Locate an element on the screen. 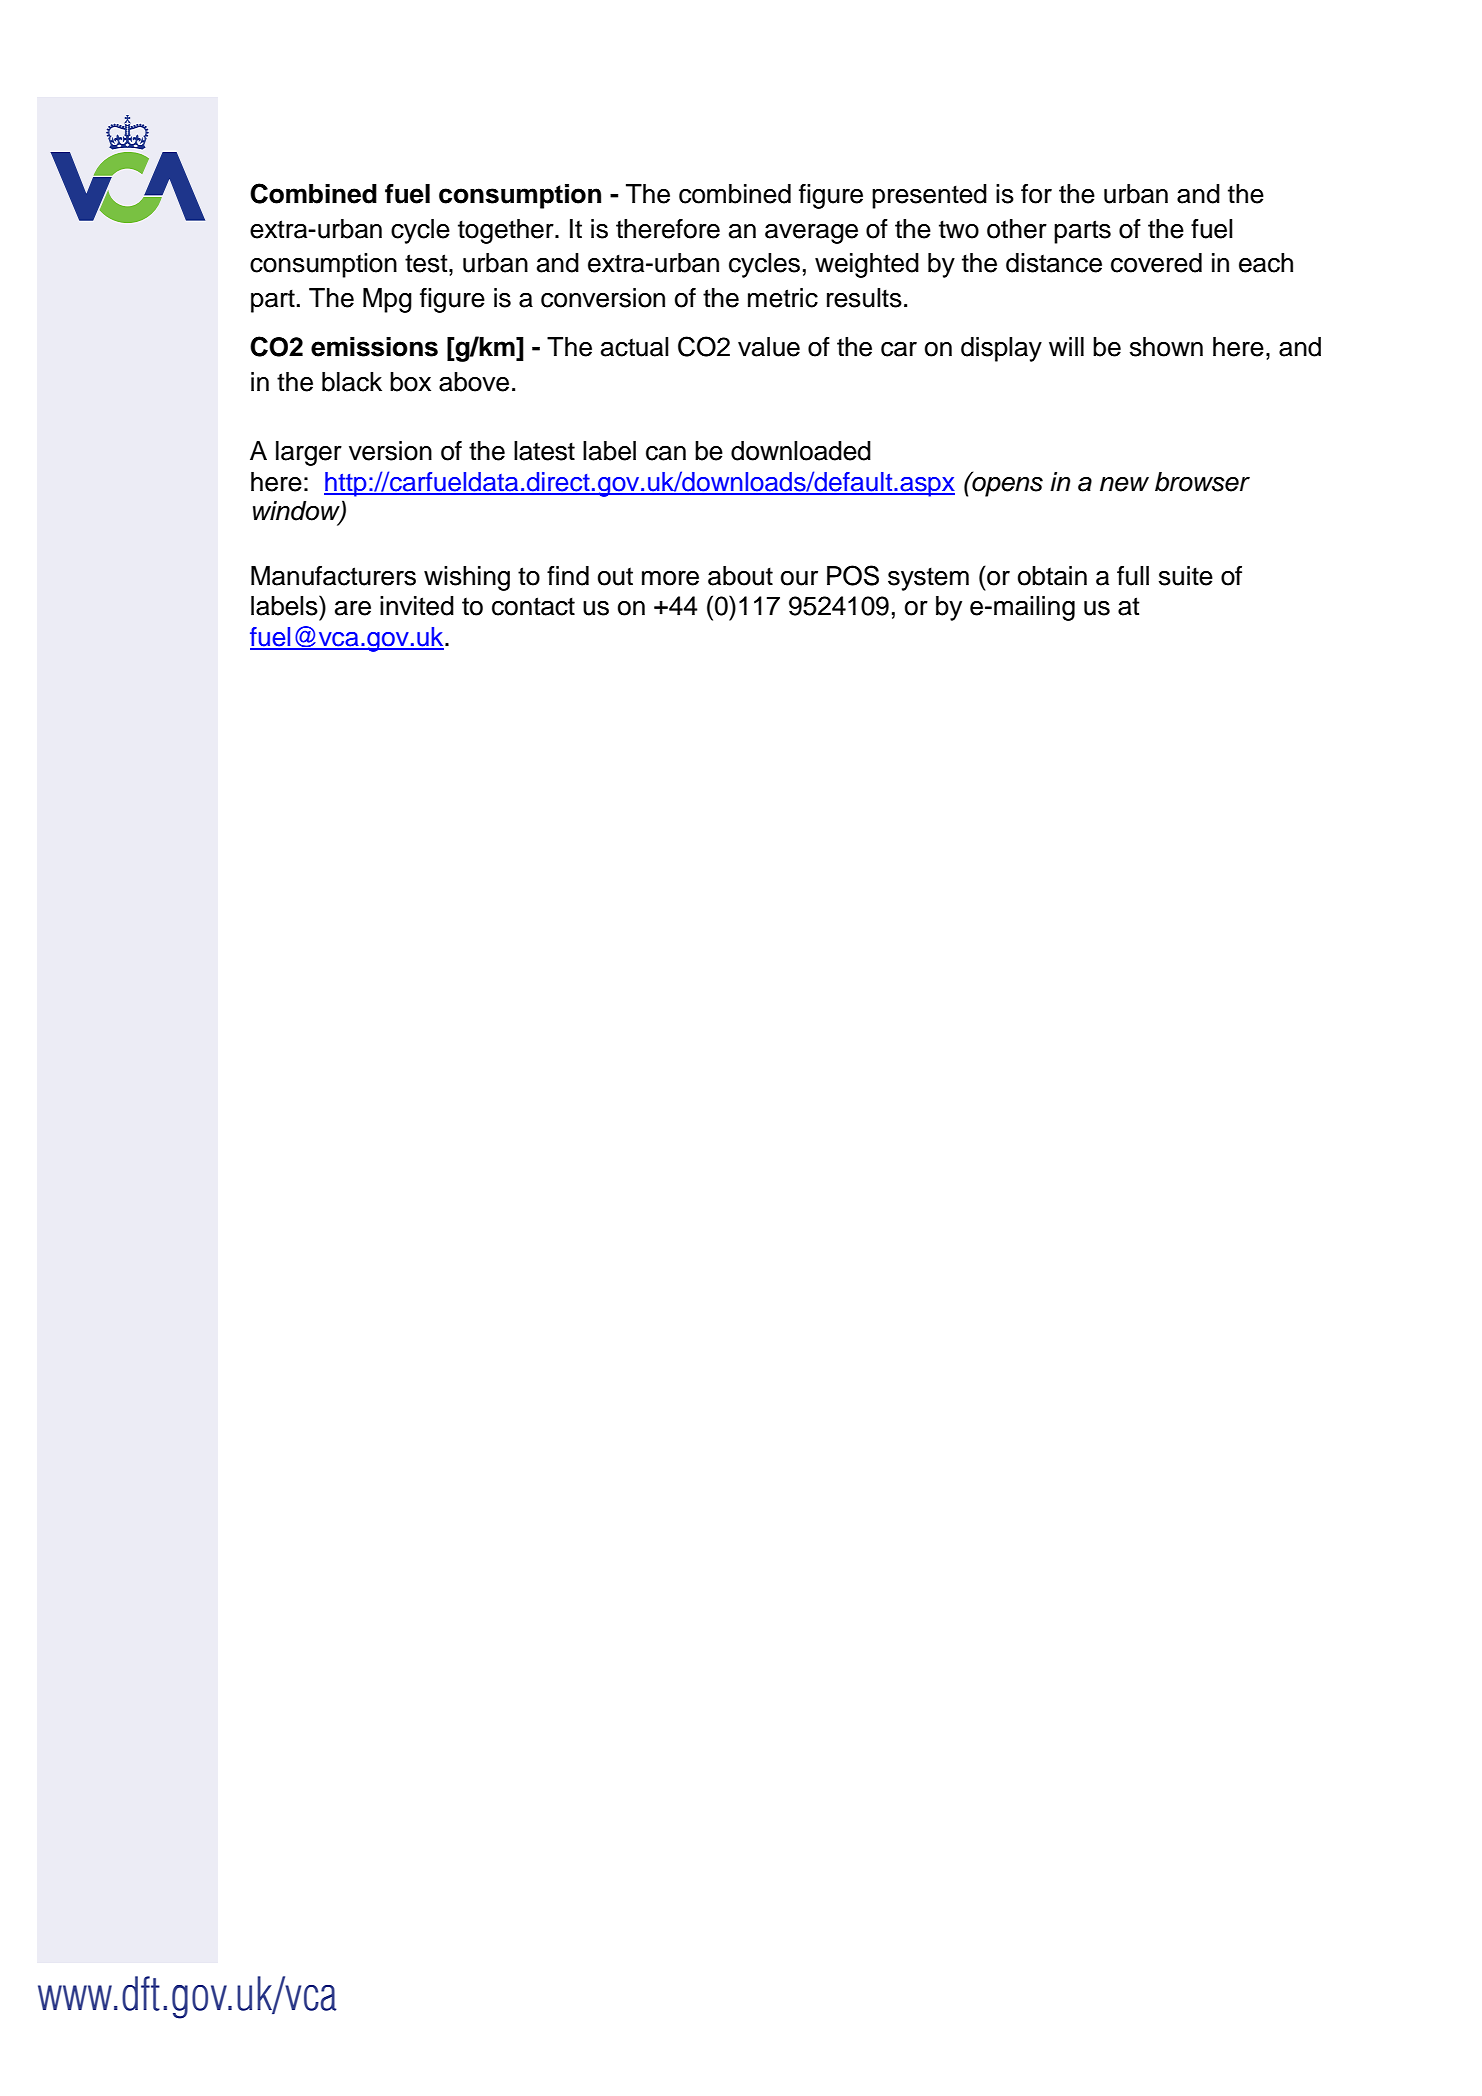 This screenshot has width=1482, height=2096. new is located at coordinates (1124, 484).
